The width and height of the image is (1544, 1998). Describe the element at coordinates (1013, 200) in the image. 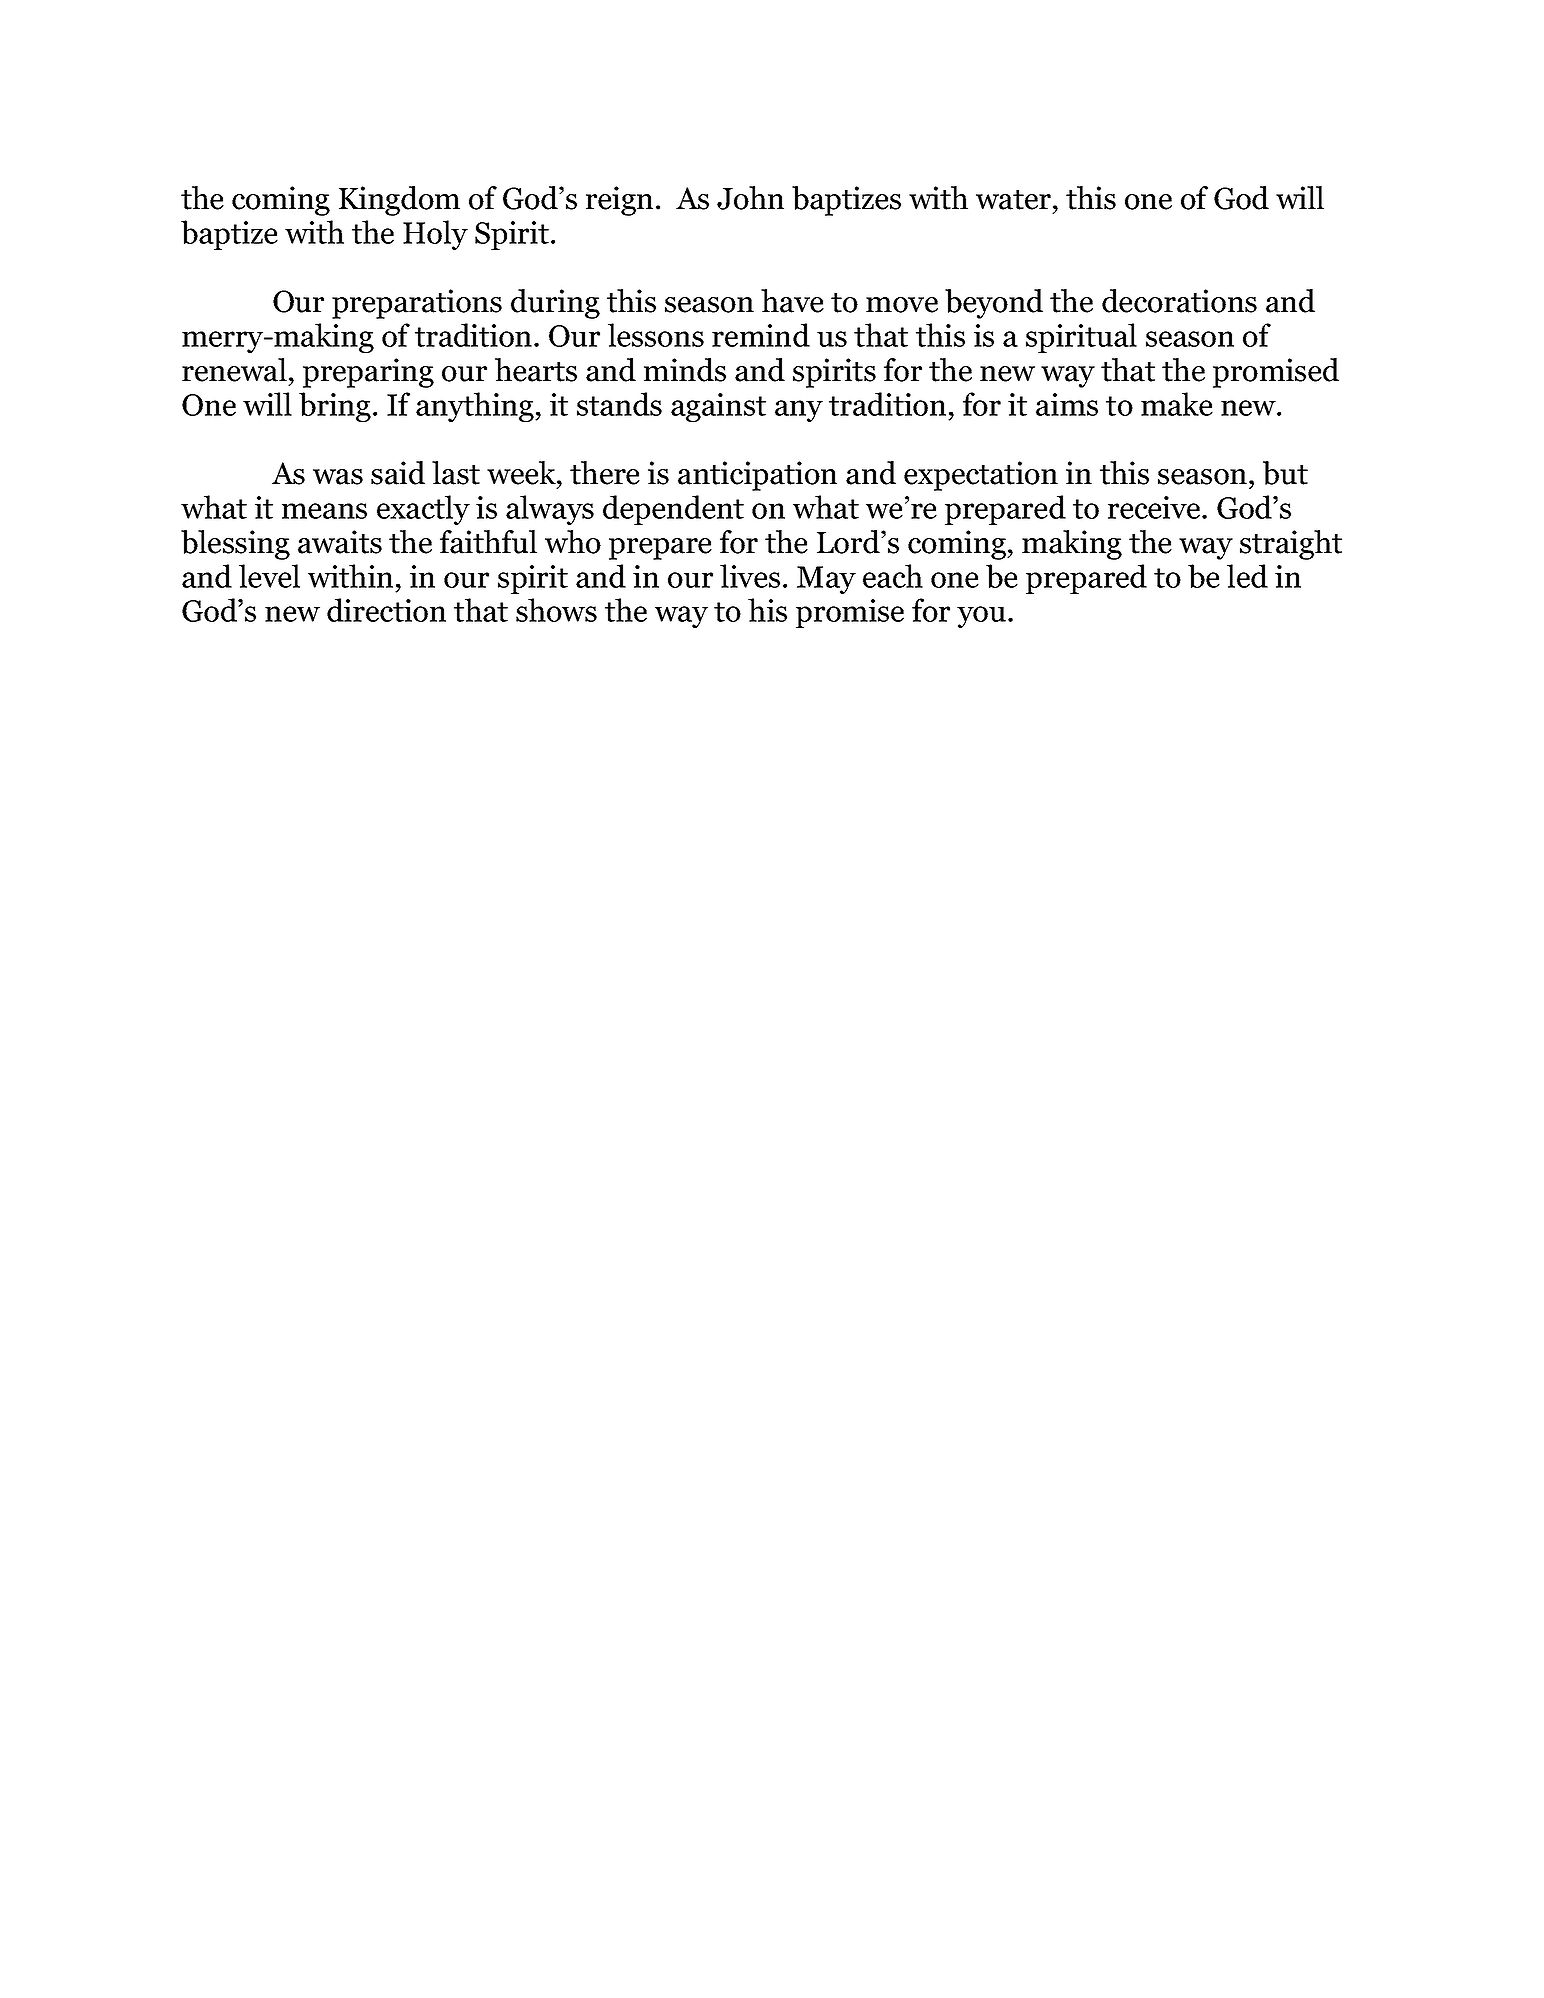

I see `water` at that location.
